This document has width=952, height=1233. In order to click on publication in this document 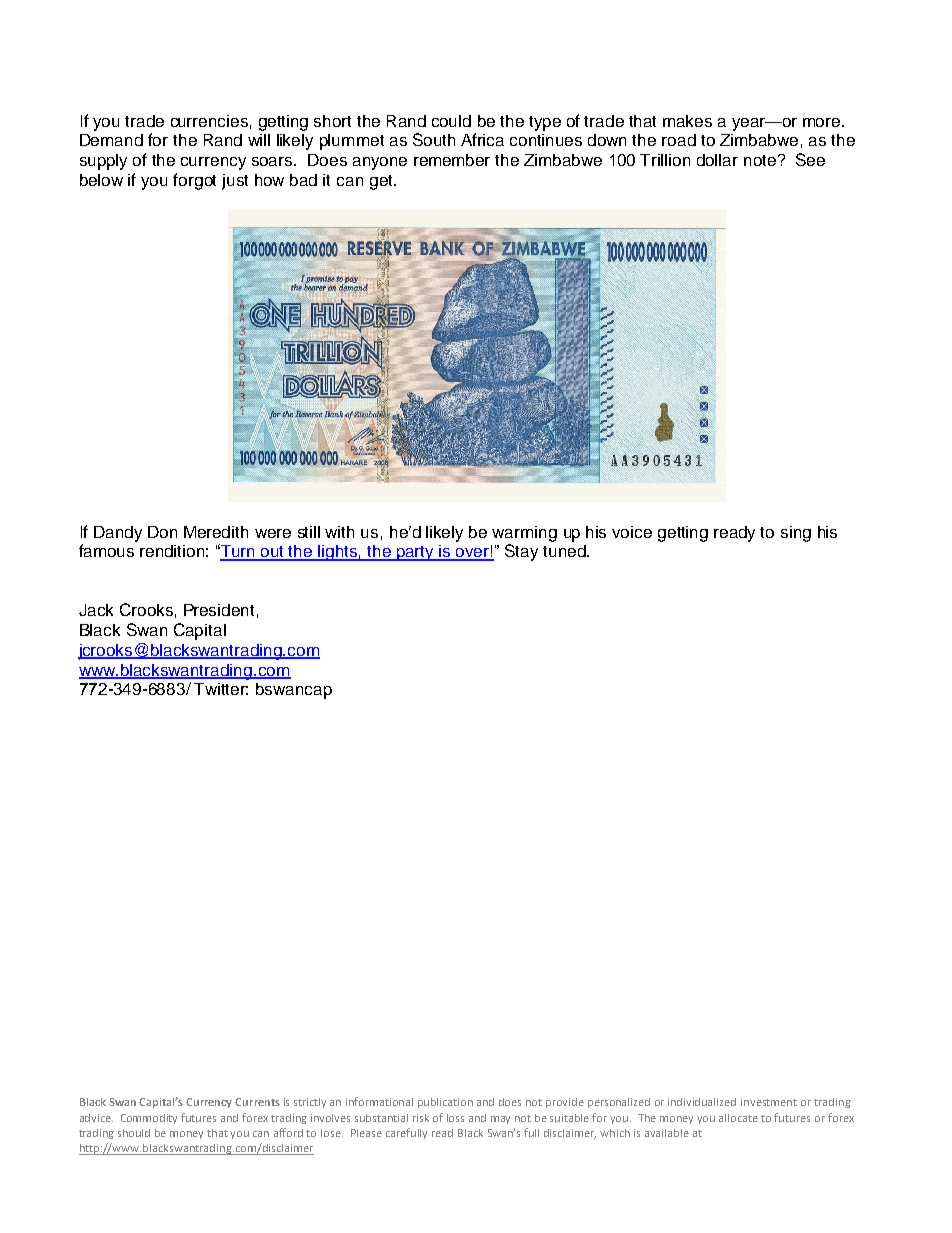, I will do `click(445, 1103)`.
